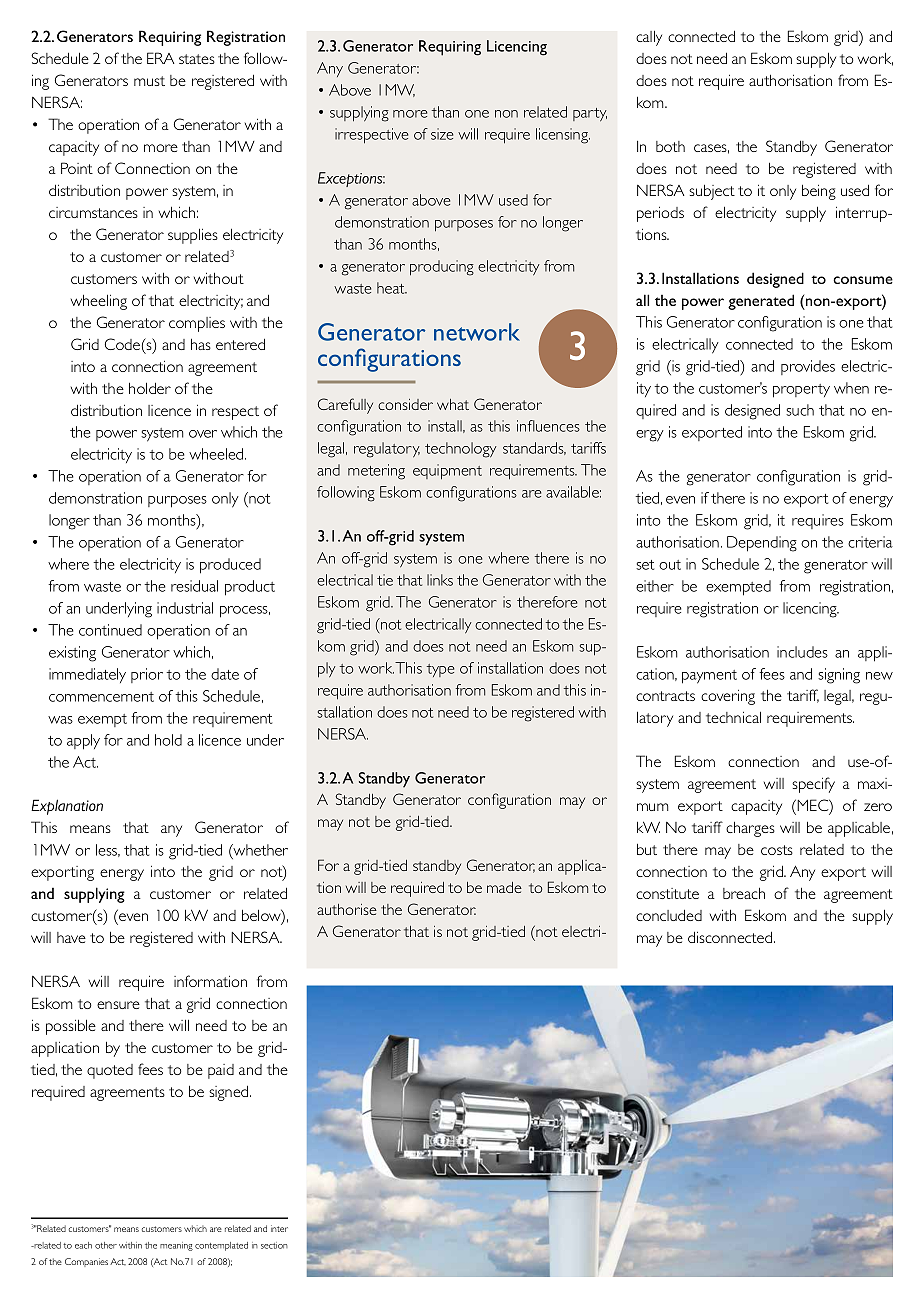 Image resolution: width=924 pixels, height=1308 pixels. What do you see at coordinates (147, 675) in the screenshot?
I see `prior` at bounding box center [147, 675].
